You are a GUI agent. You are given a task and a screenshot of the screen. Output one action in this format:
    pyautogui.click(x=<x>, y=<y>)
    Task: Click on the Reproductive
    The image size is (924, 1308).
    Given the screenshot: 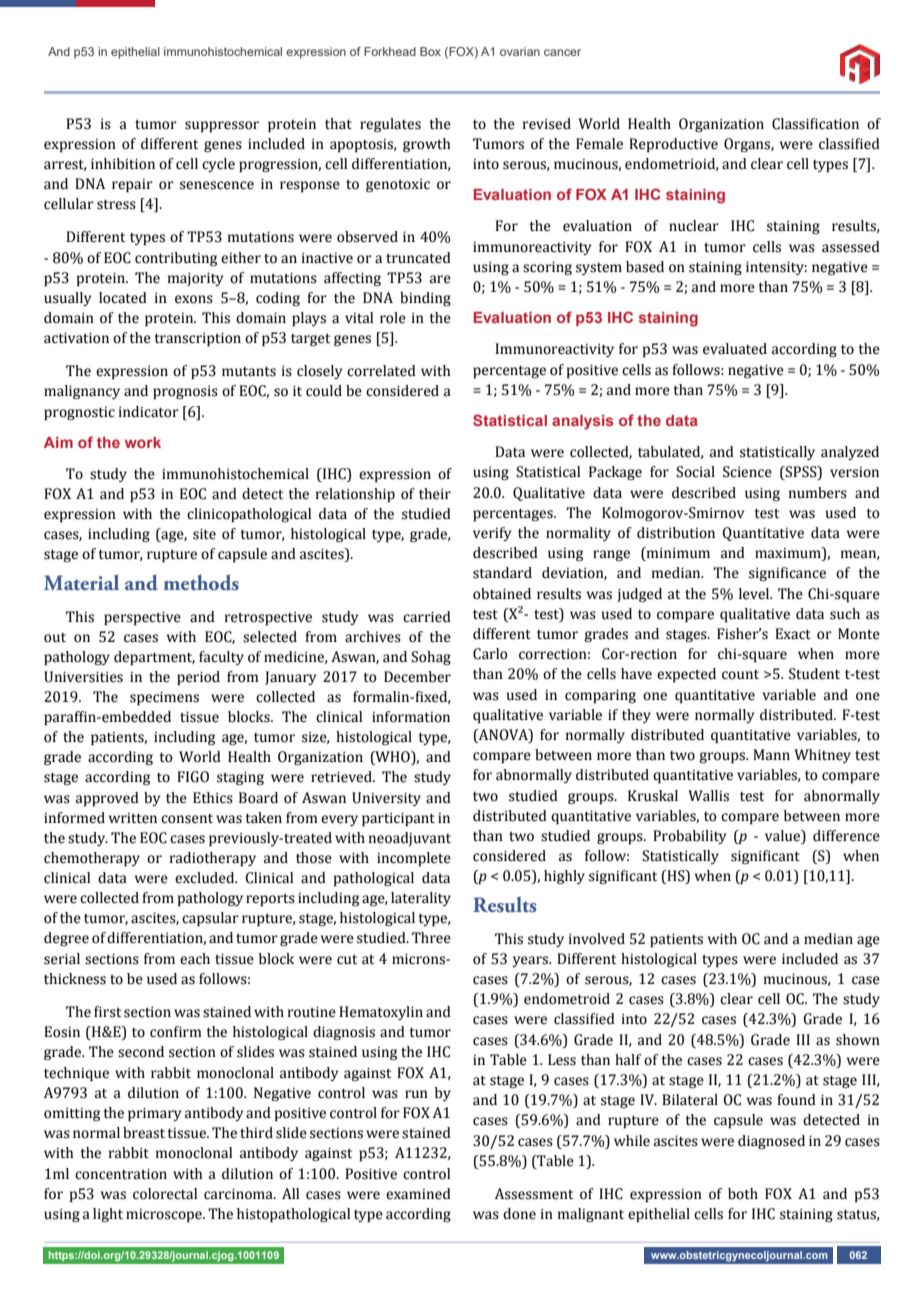 What is the action you would take?
    pyautogui.click(x=673, y=145)
